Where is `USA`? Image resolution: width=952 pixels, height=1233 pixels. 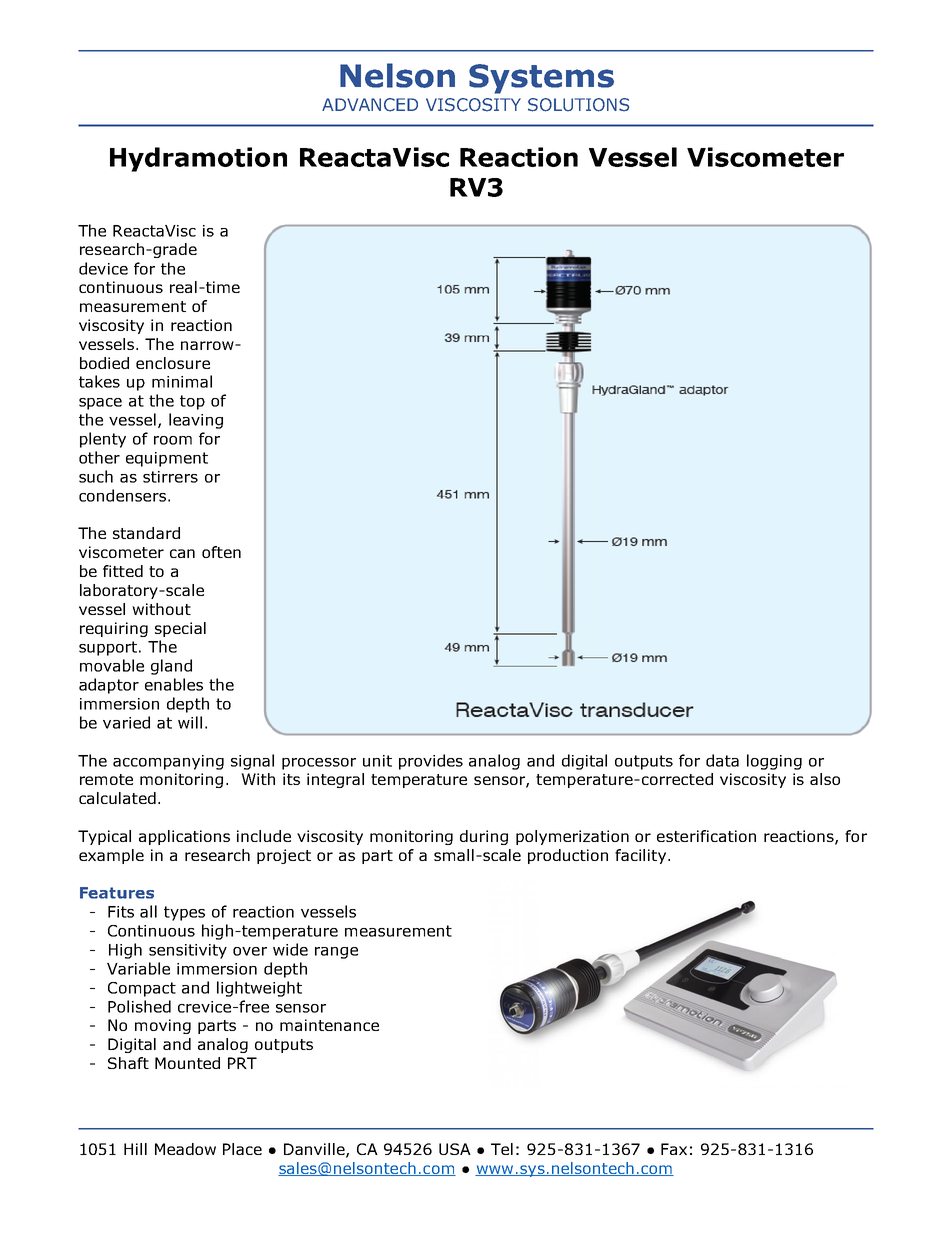 USA is located at coordinates (455, 1149).
